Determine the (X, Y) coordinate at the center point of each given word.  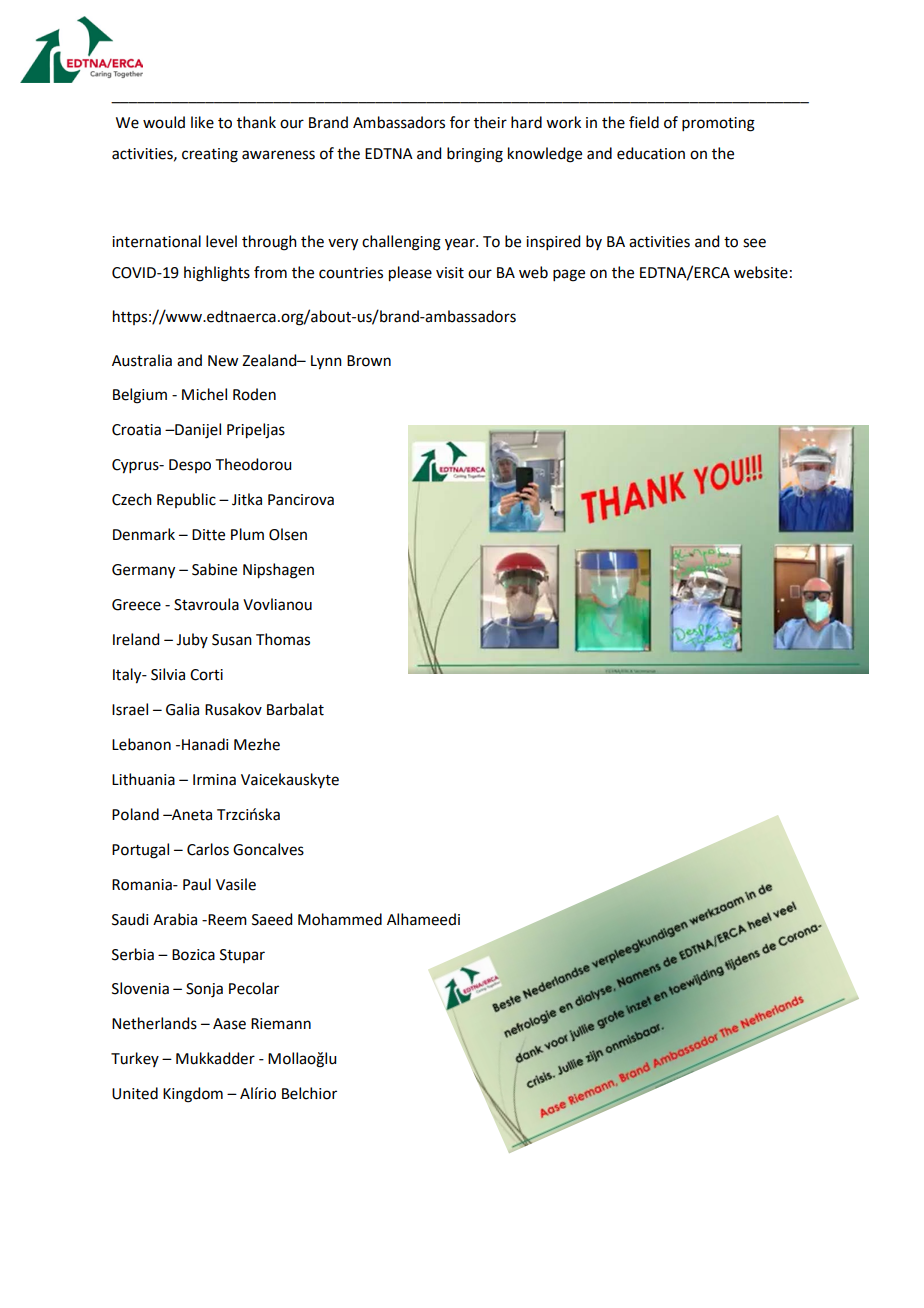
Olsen (288, 534)
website (761, 272)
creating (210, 155)
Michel (204, 394)
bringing (475, 155)
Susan (232, 640)
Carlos (208, 849)
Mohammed (340, 919)
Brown (369, 361)
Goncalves (268, 849)
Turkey (135, 1059)
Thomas (283, 639)
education (651, 153)
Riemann (281, 1024)
